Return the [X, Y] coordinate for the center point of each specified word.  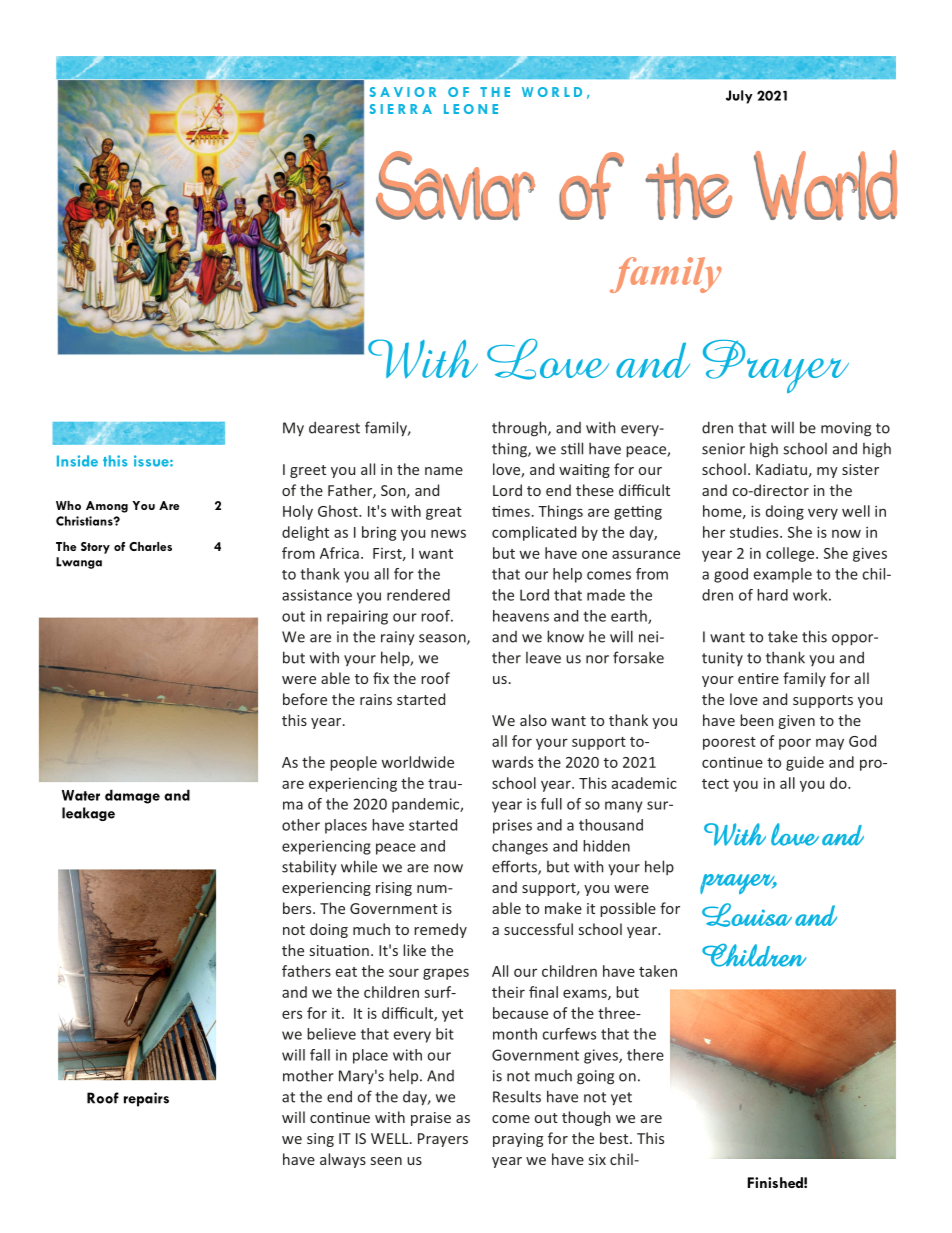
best [615, 1138]
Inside [77, 461]
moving [846, 429]
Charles [150, 546]
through [520, 429]
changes [520, 847]
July [739, 97]
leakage [88, 814]
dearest [334, 427]
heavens [521, 616]
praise [431, 1119]
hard [772, 595]
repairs [146, 1099]
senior [723, 449]
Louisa [747, 915]
